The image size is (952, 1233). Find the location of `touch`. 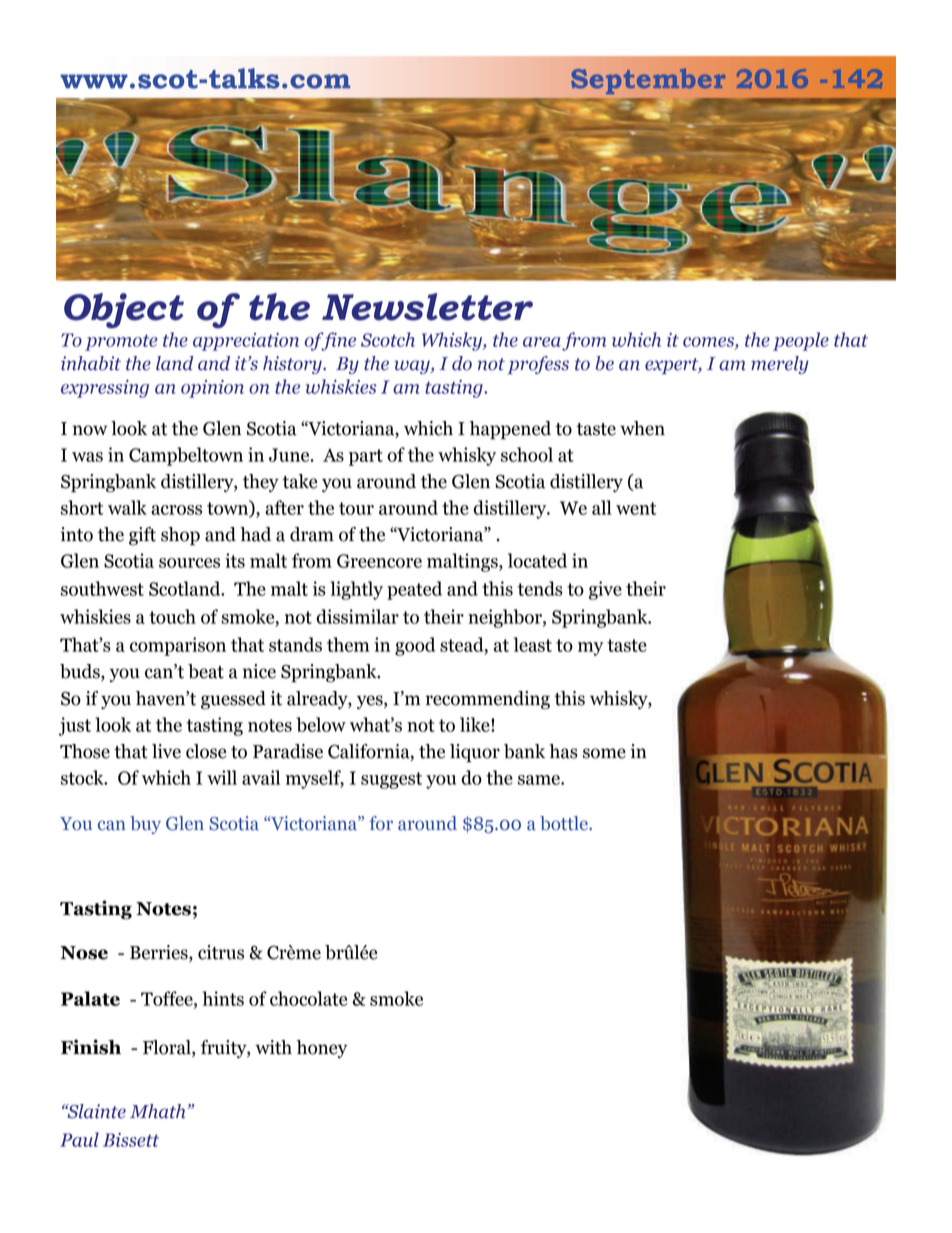

touch is located at coordinates (172, 616).
